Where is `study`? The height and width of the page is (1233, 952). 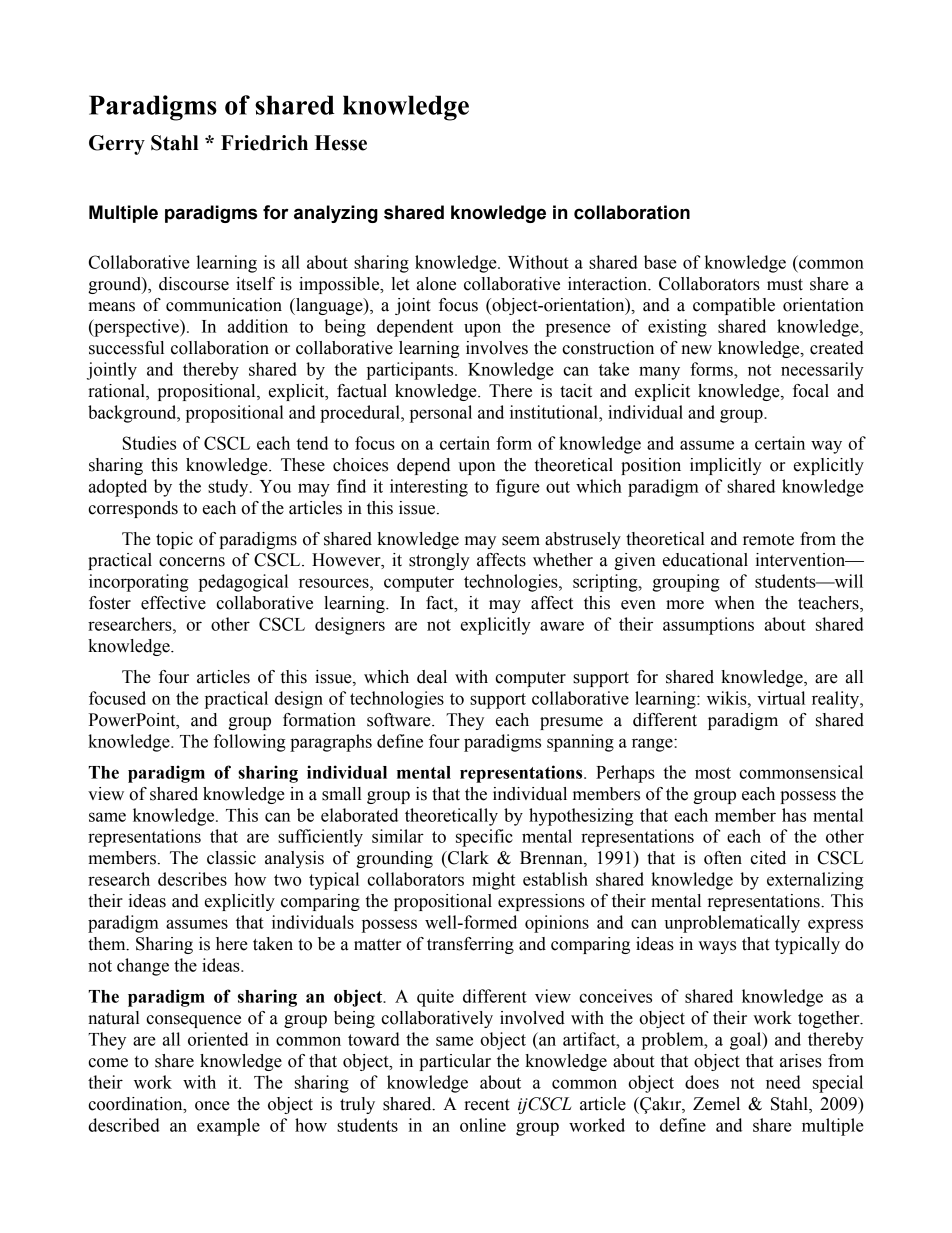 study is located at coordinates (229, 488).
